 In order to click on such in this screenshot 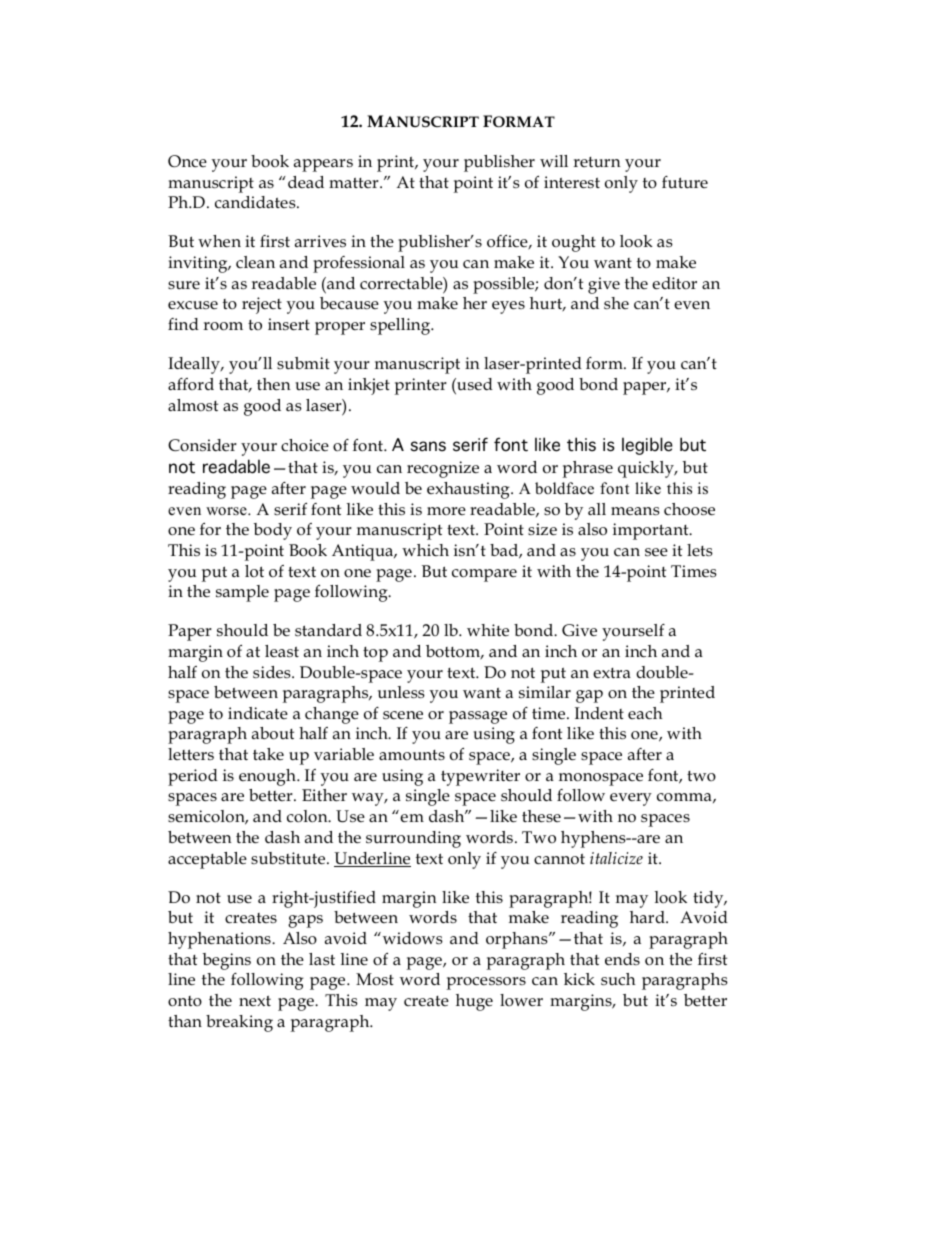, I will do `click(618, 979)`.
